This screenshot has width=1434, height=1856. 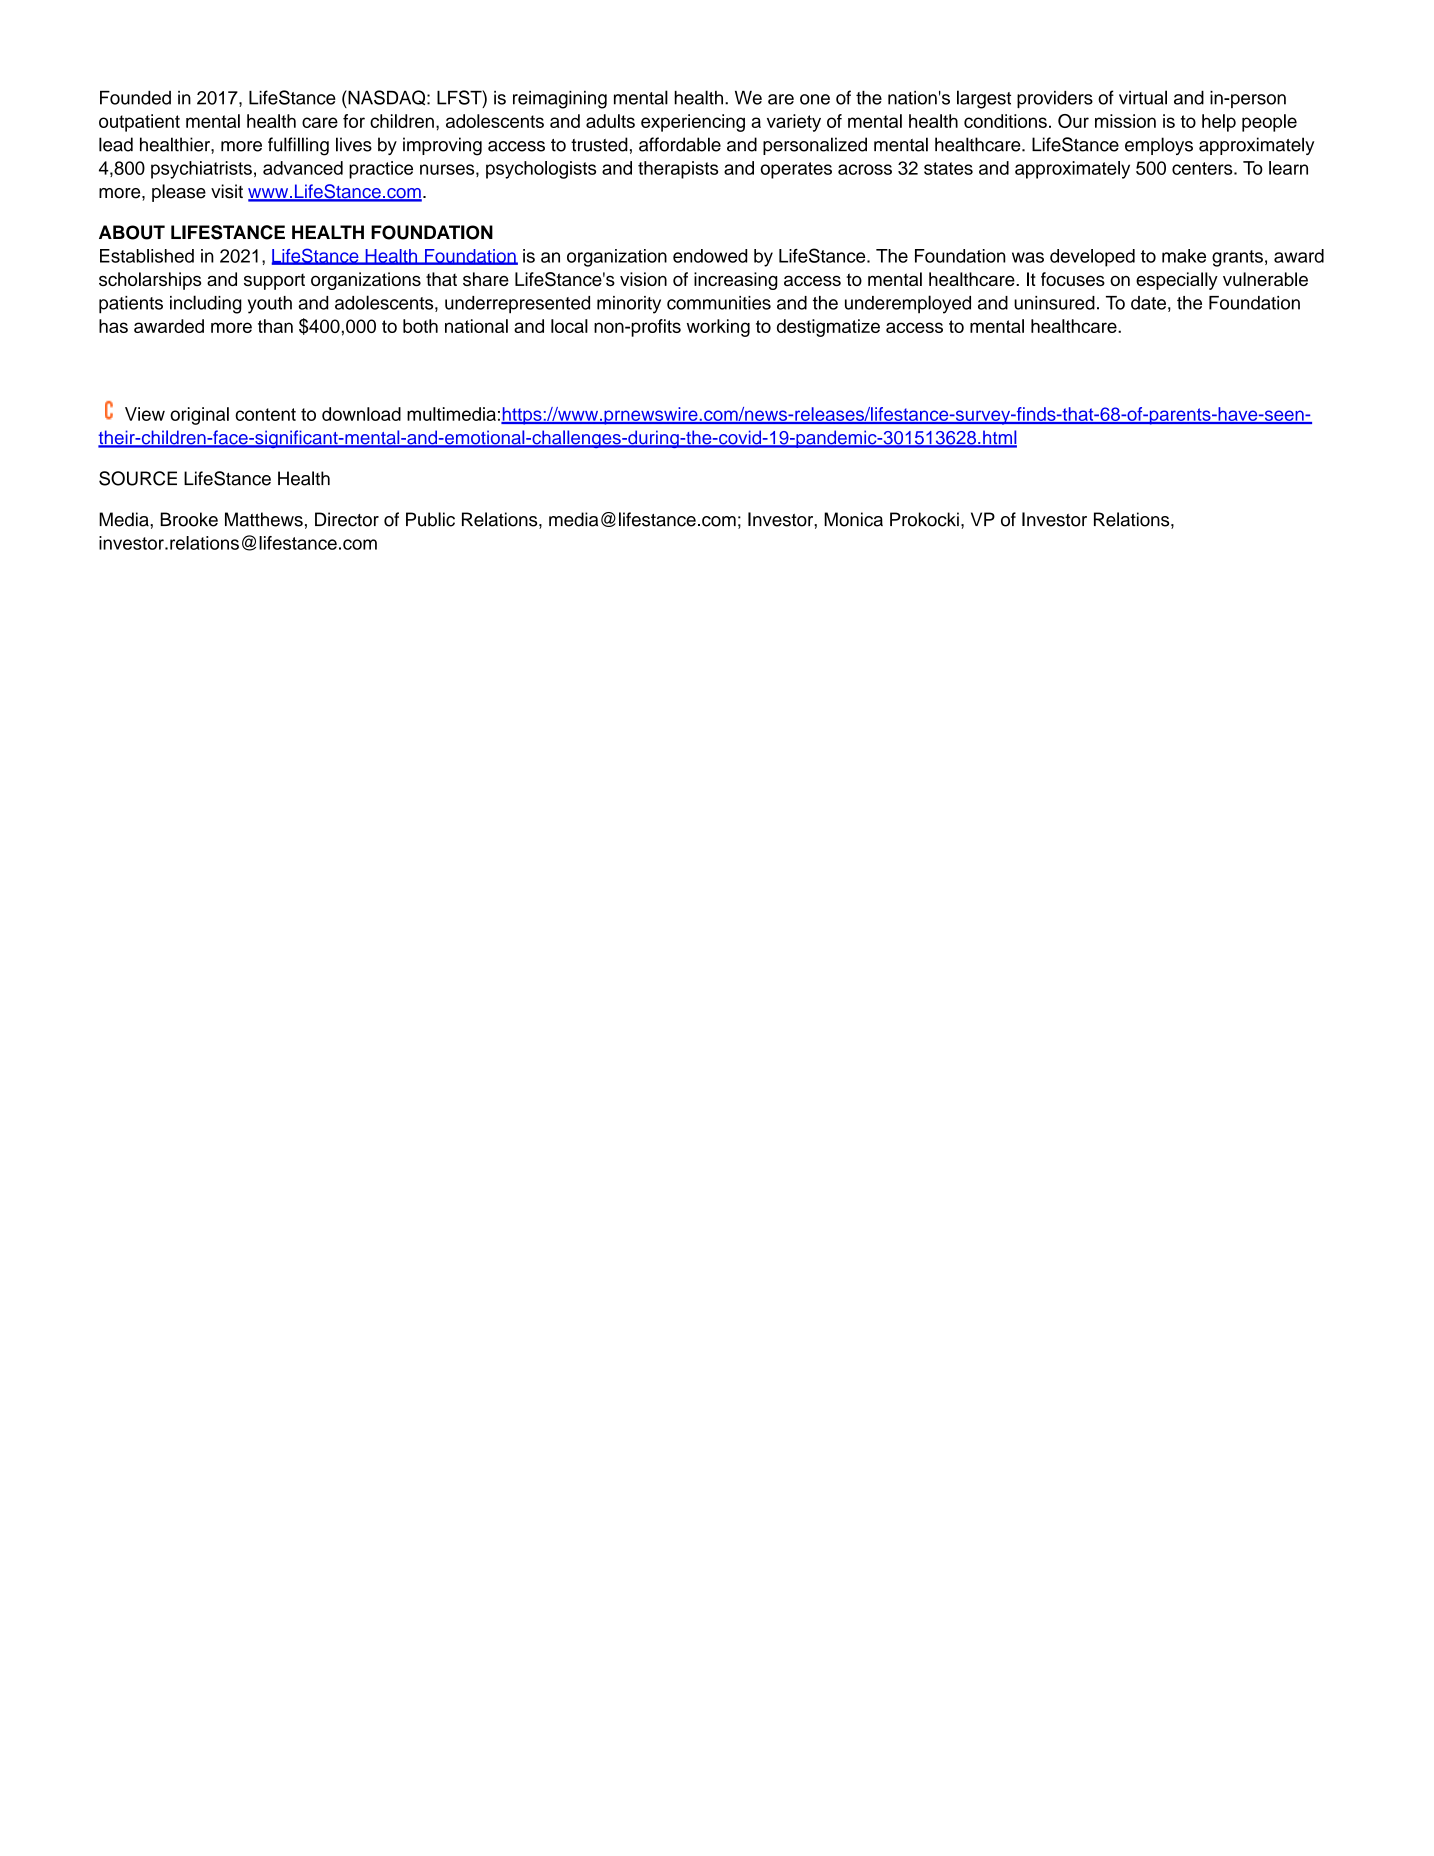 What do you see at coordinates (147, 256) in the screenshot?
I see `Established` at bounding box center [147, 256].
